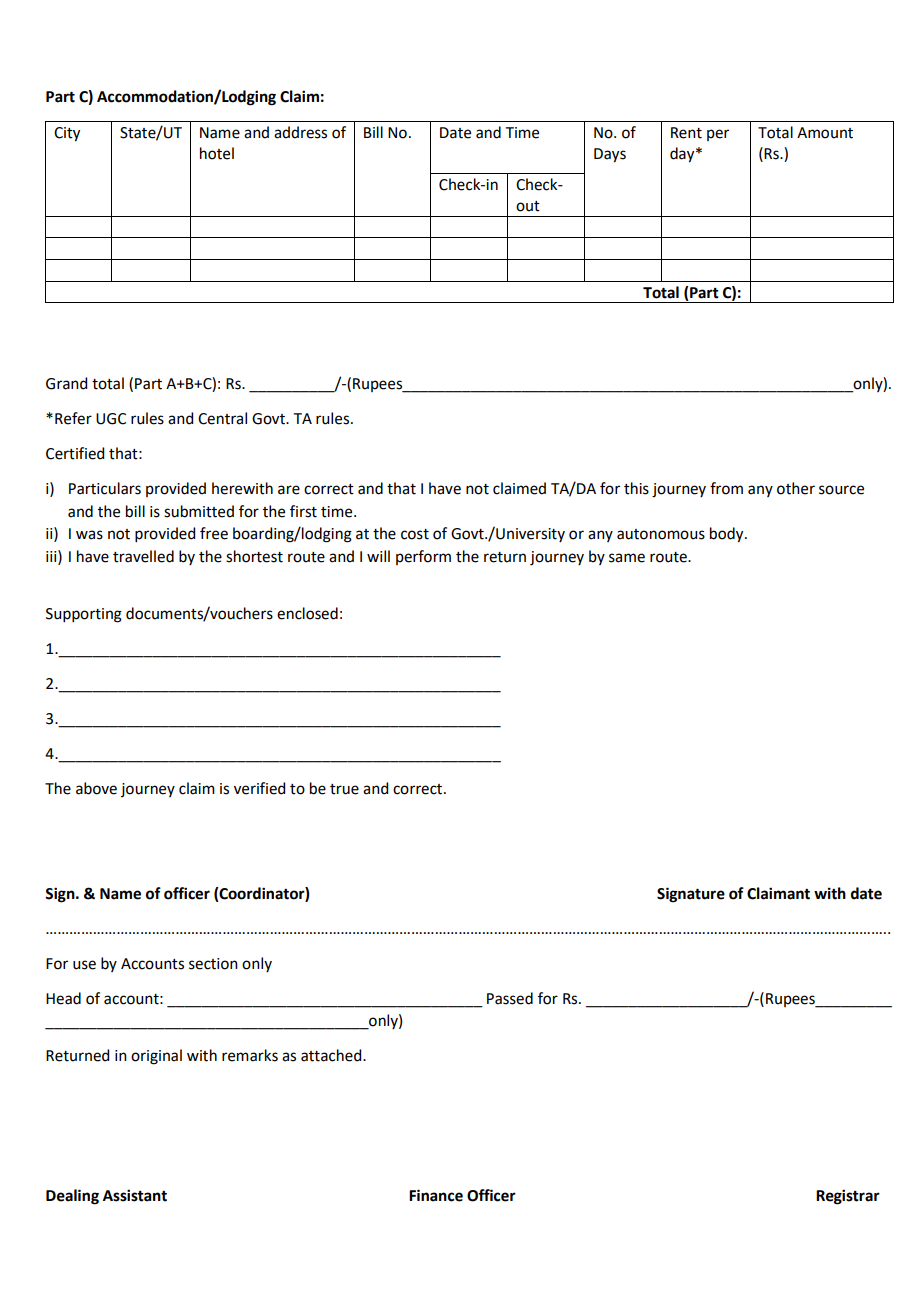 The height and width of the document is (1308, 924). What do you see at coordinates (610, 155) in the document?
I see `Days` at bounding box center [610, 155].
